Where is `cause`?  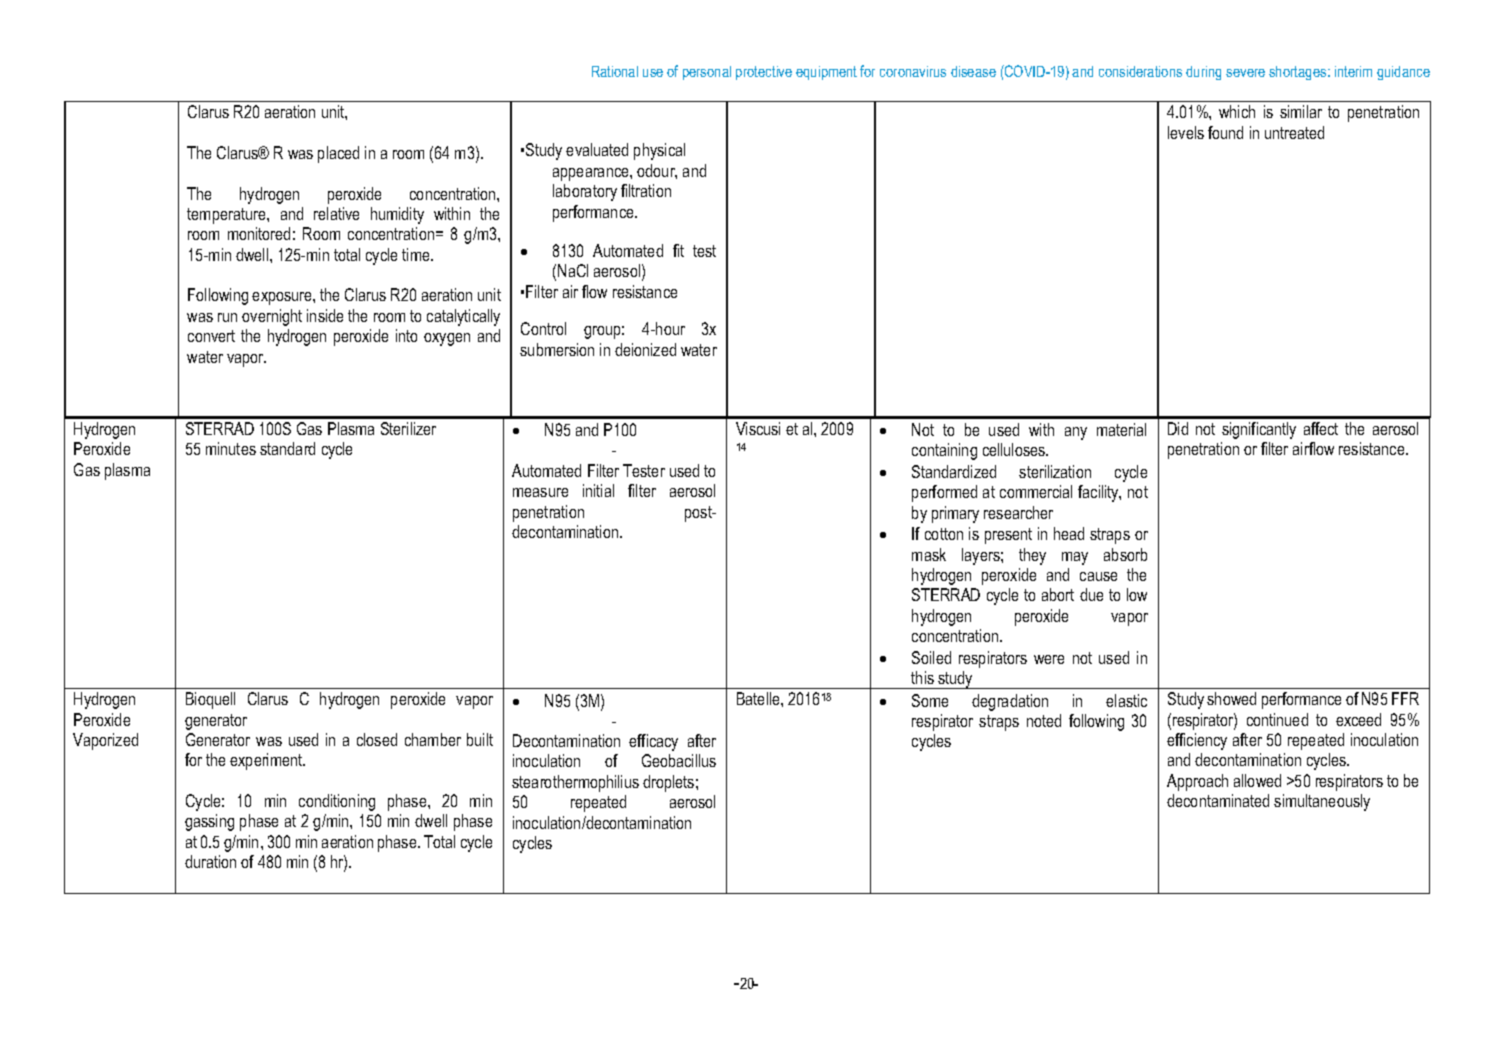 cause is located at coordinates (1098, 576).
